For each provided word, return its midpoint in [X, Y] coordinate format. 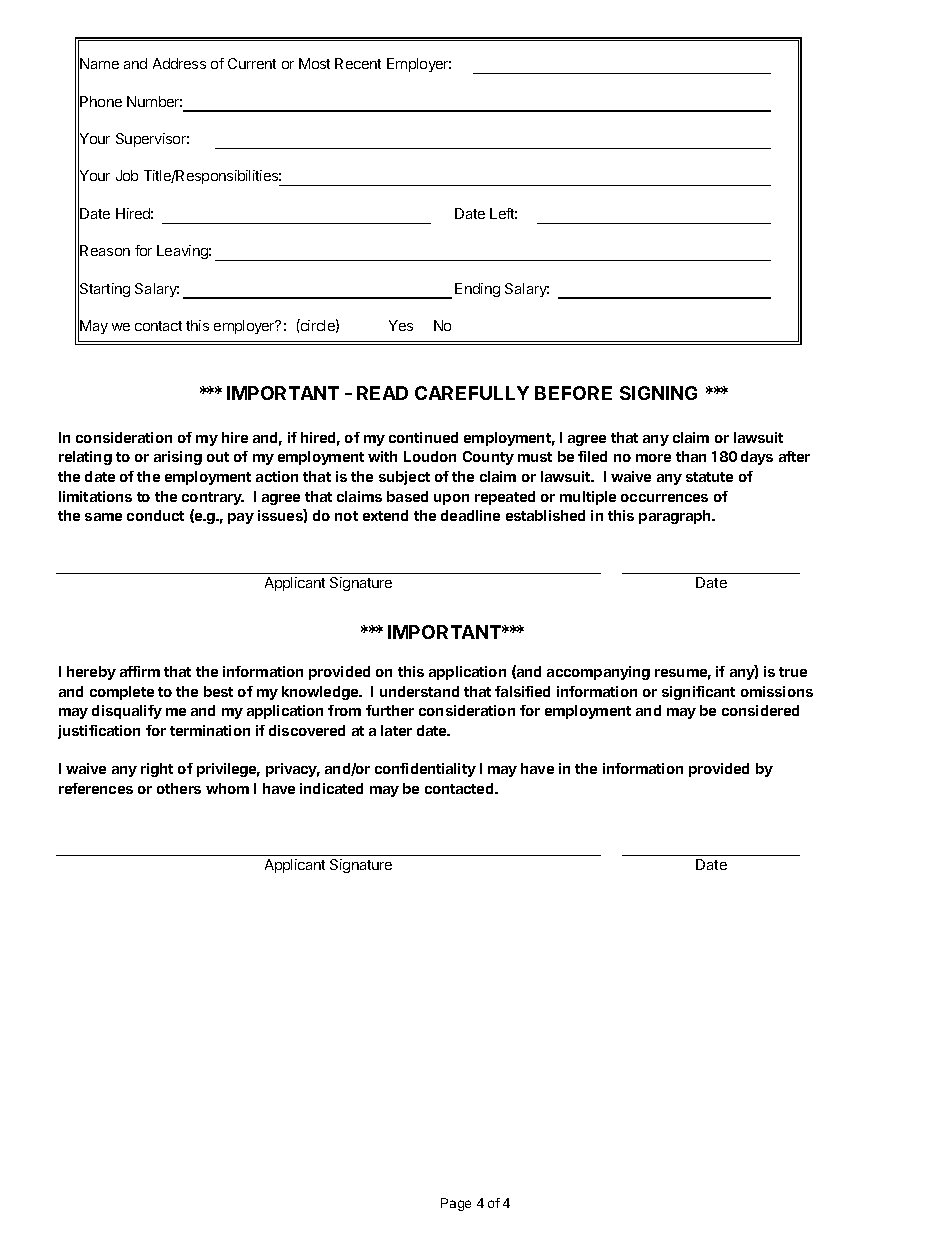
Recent [358, 63]
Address [179, 63]
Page [456, 1204]
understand [419, 691]
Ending [477, 290]
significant [698, 693]
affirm [140, 671]
